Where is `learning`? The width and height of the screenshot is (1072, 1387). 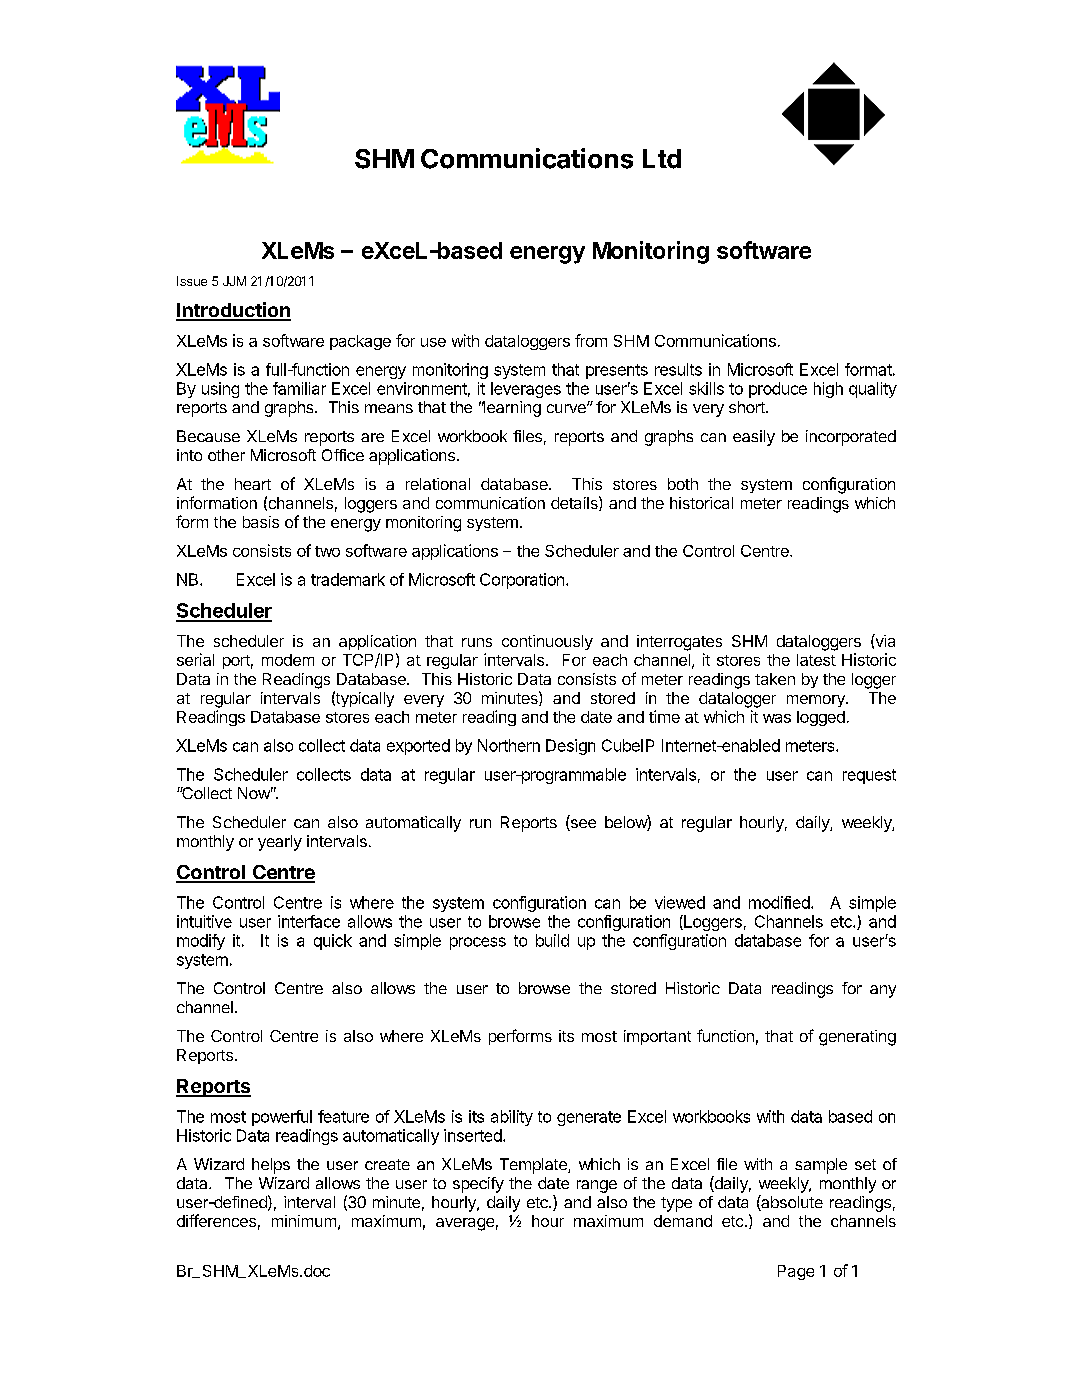 learning is located at coordinates (511, 409).
